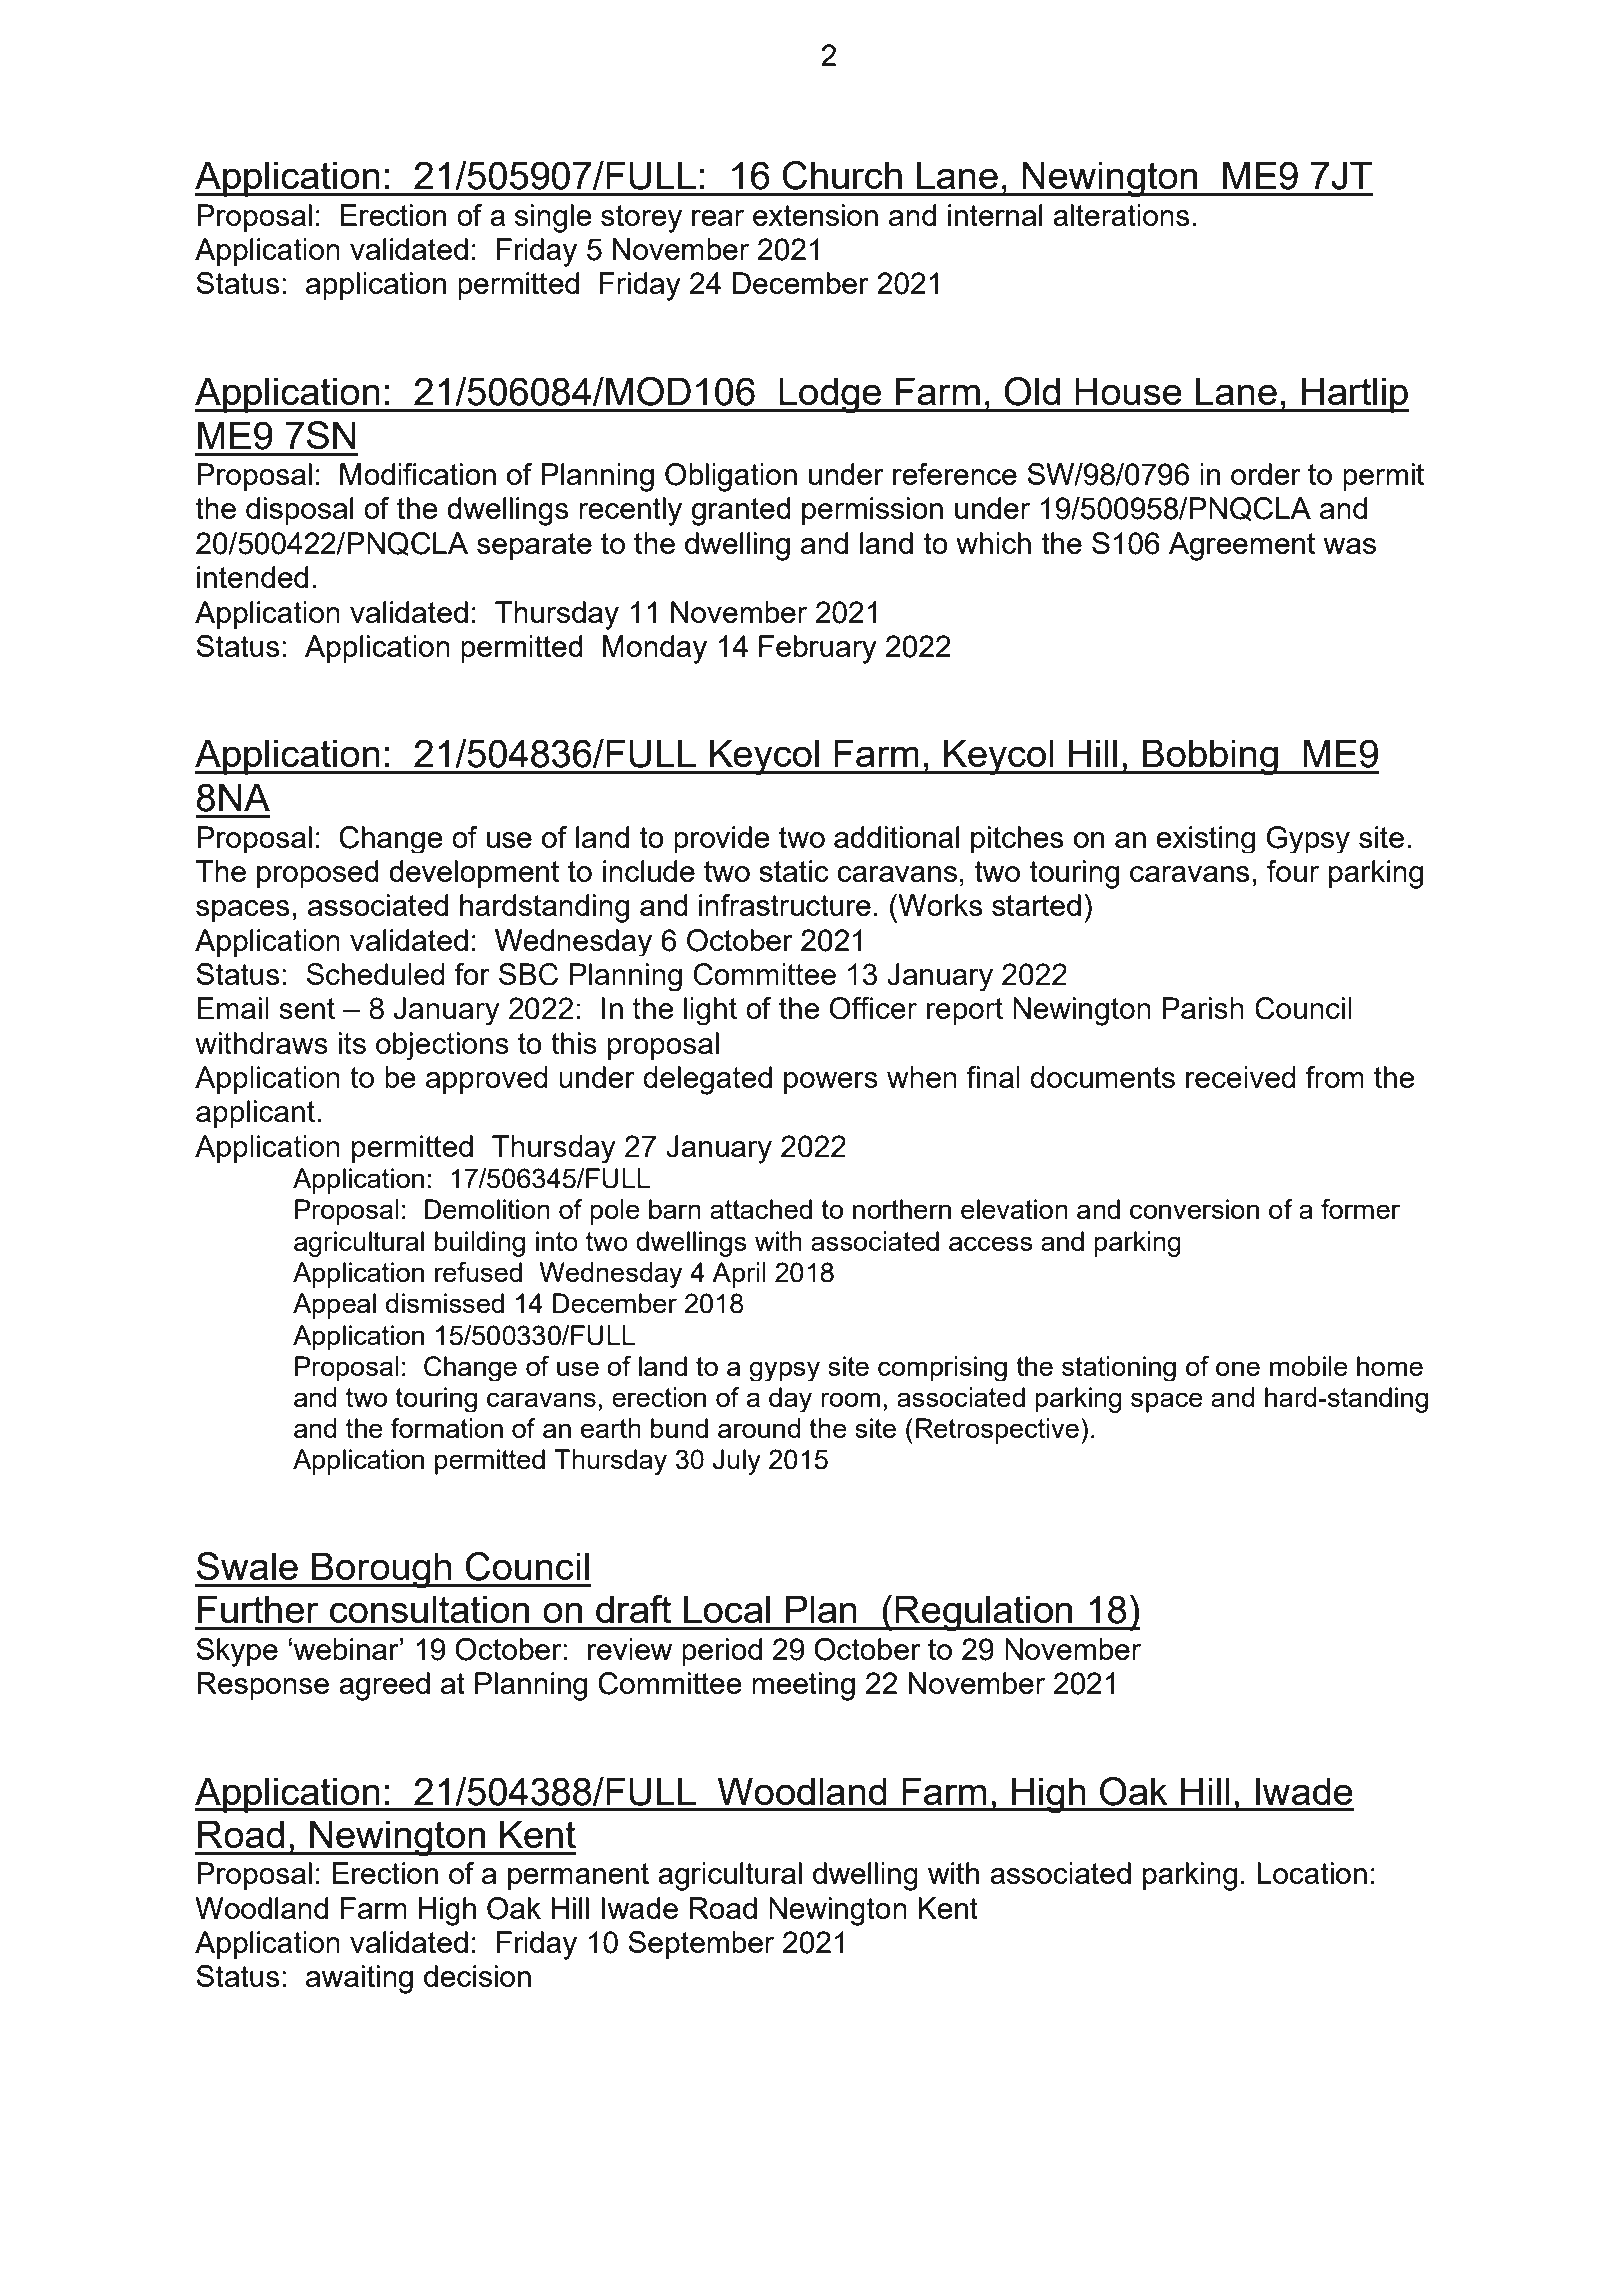 This screenshot has height=2287, width=1617. I want to click on permission, so click(872, 511).
